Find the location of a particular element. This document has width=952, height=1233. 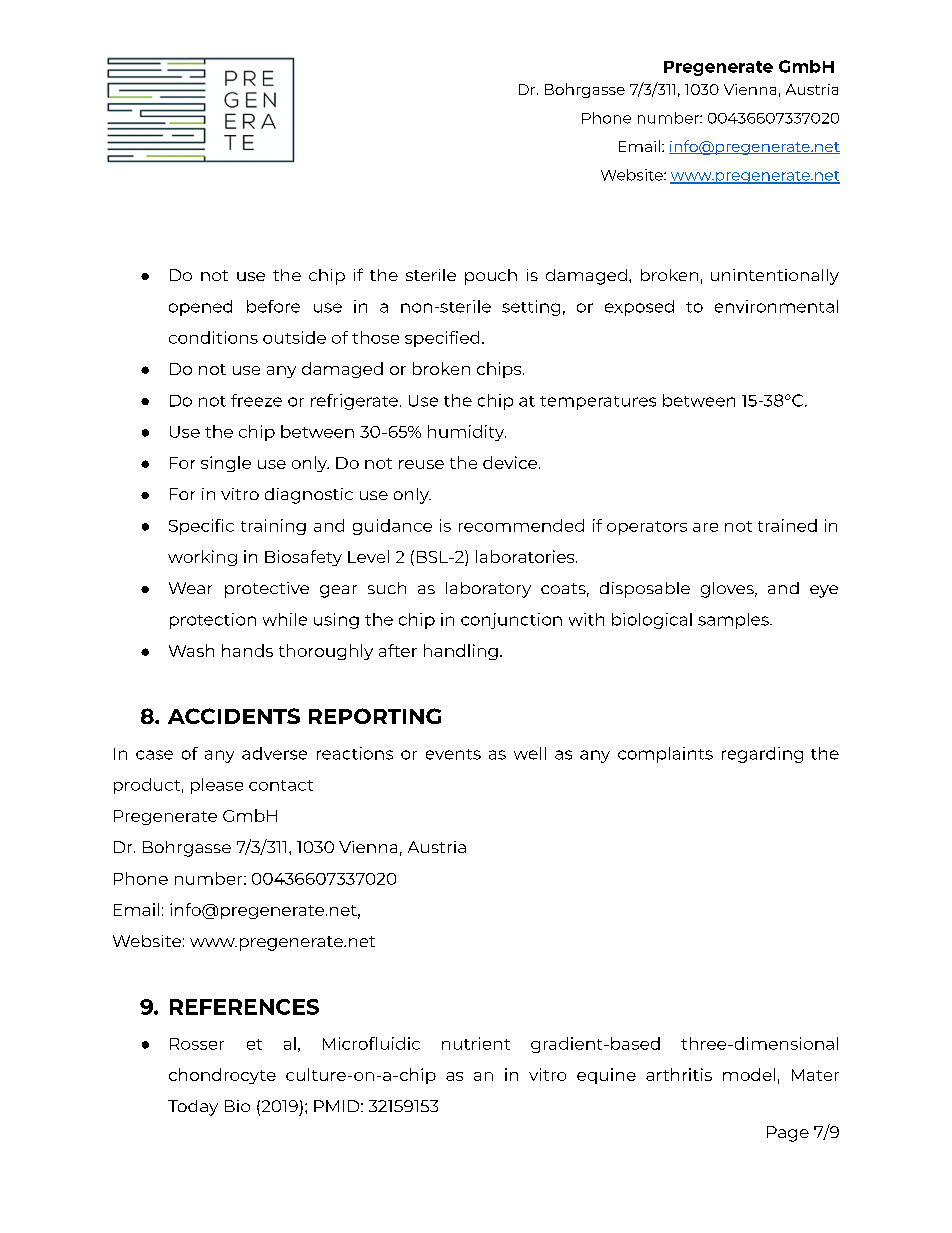

REFERENCES is located at coordinates (244, 1007).
